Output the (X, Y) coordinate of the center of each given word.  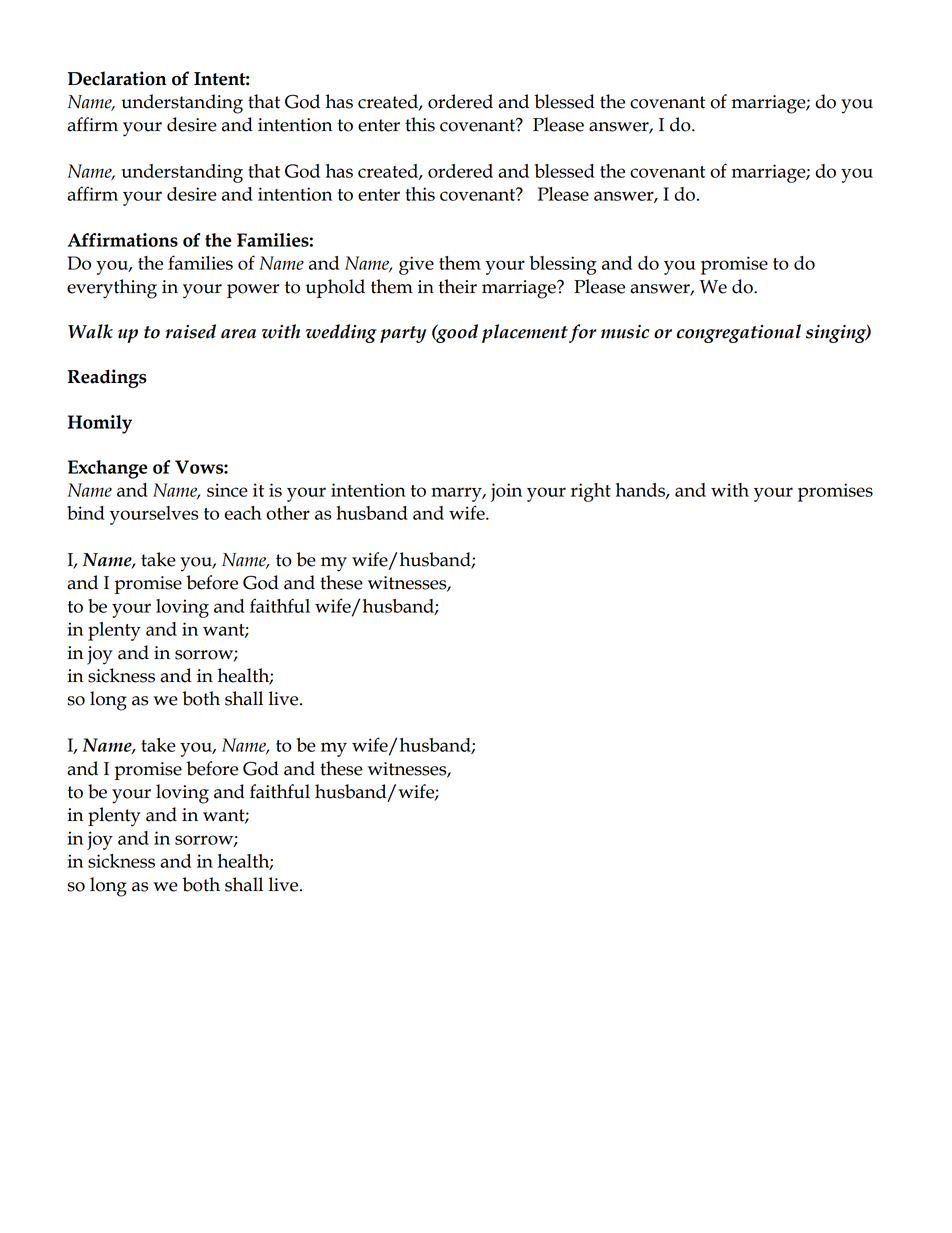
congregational (739, 333)
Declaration (117, 78)
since (227, 490)
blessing (563, 265)
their (458, 286)
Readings (107, 378)
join (506, 492)
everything (112, 289)
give (416, 265)
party (403, 334)
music (625, 332)
